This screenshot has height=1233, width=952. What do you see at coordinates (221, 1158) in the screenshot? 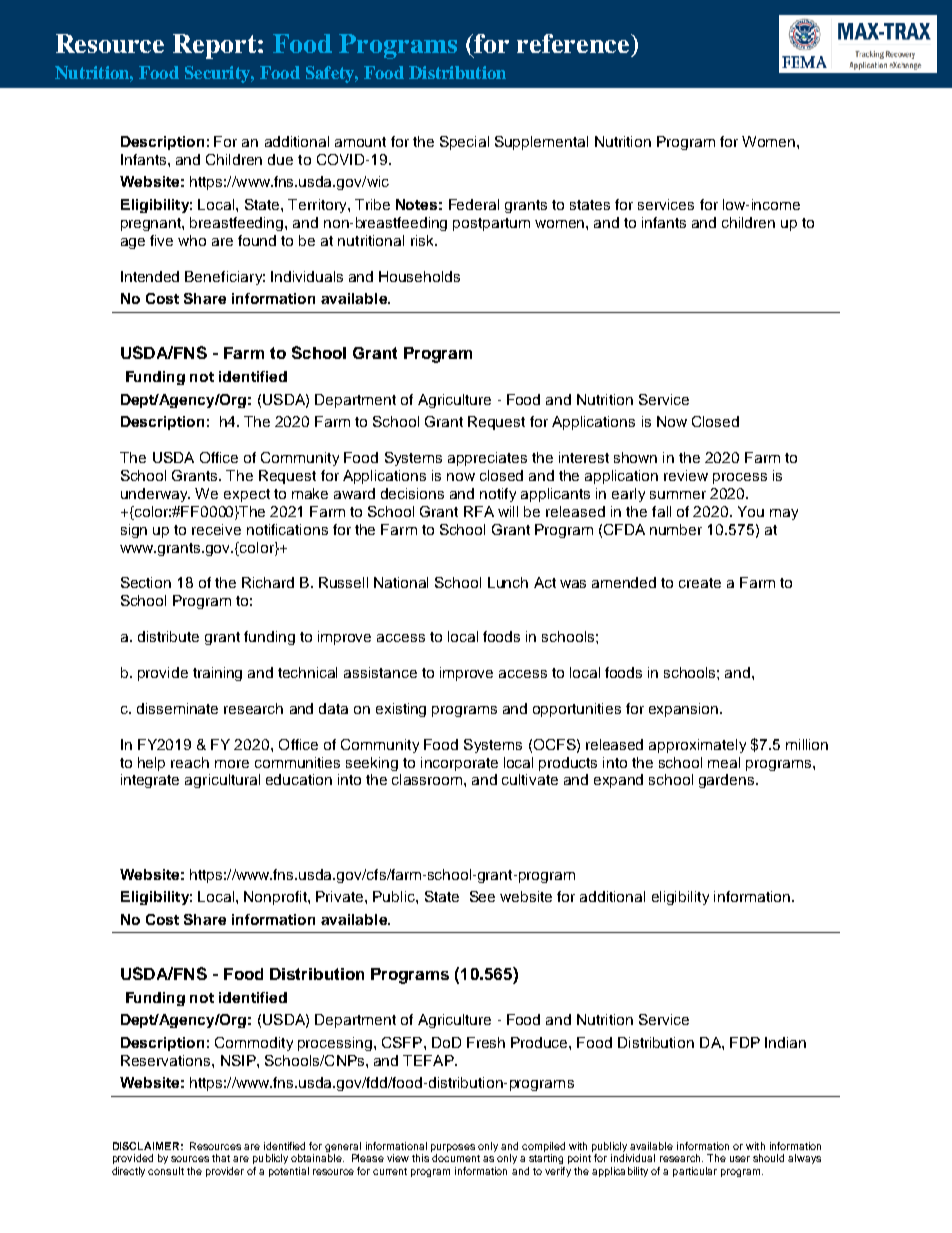
I see `that` at bounding box center [221, 1158].
